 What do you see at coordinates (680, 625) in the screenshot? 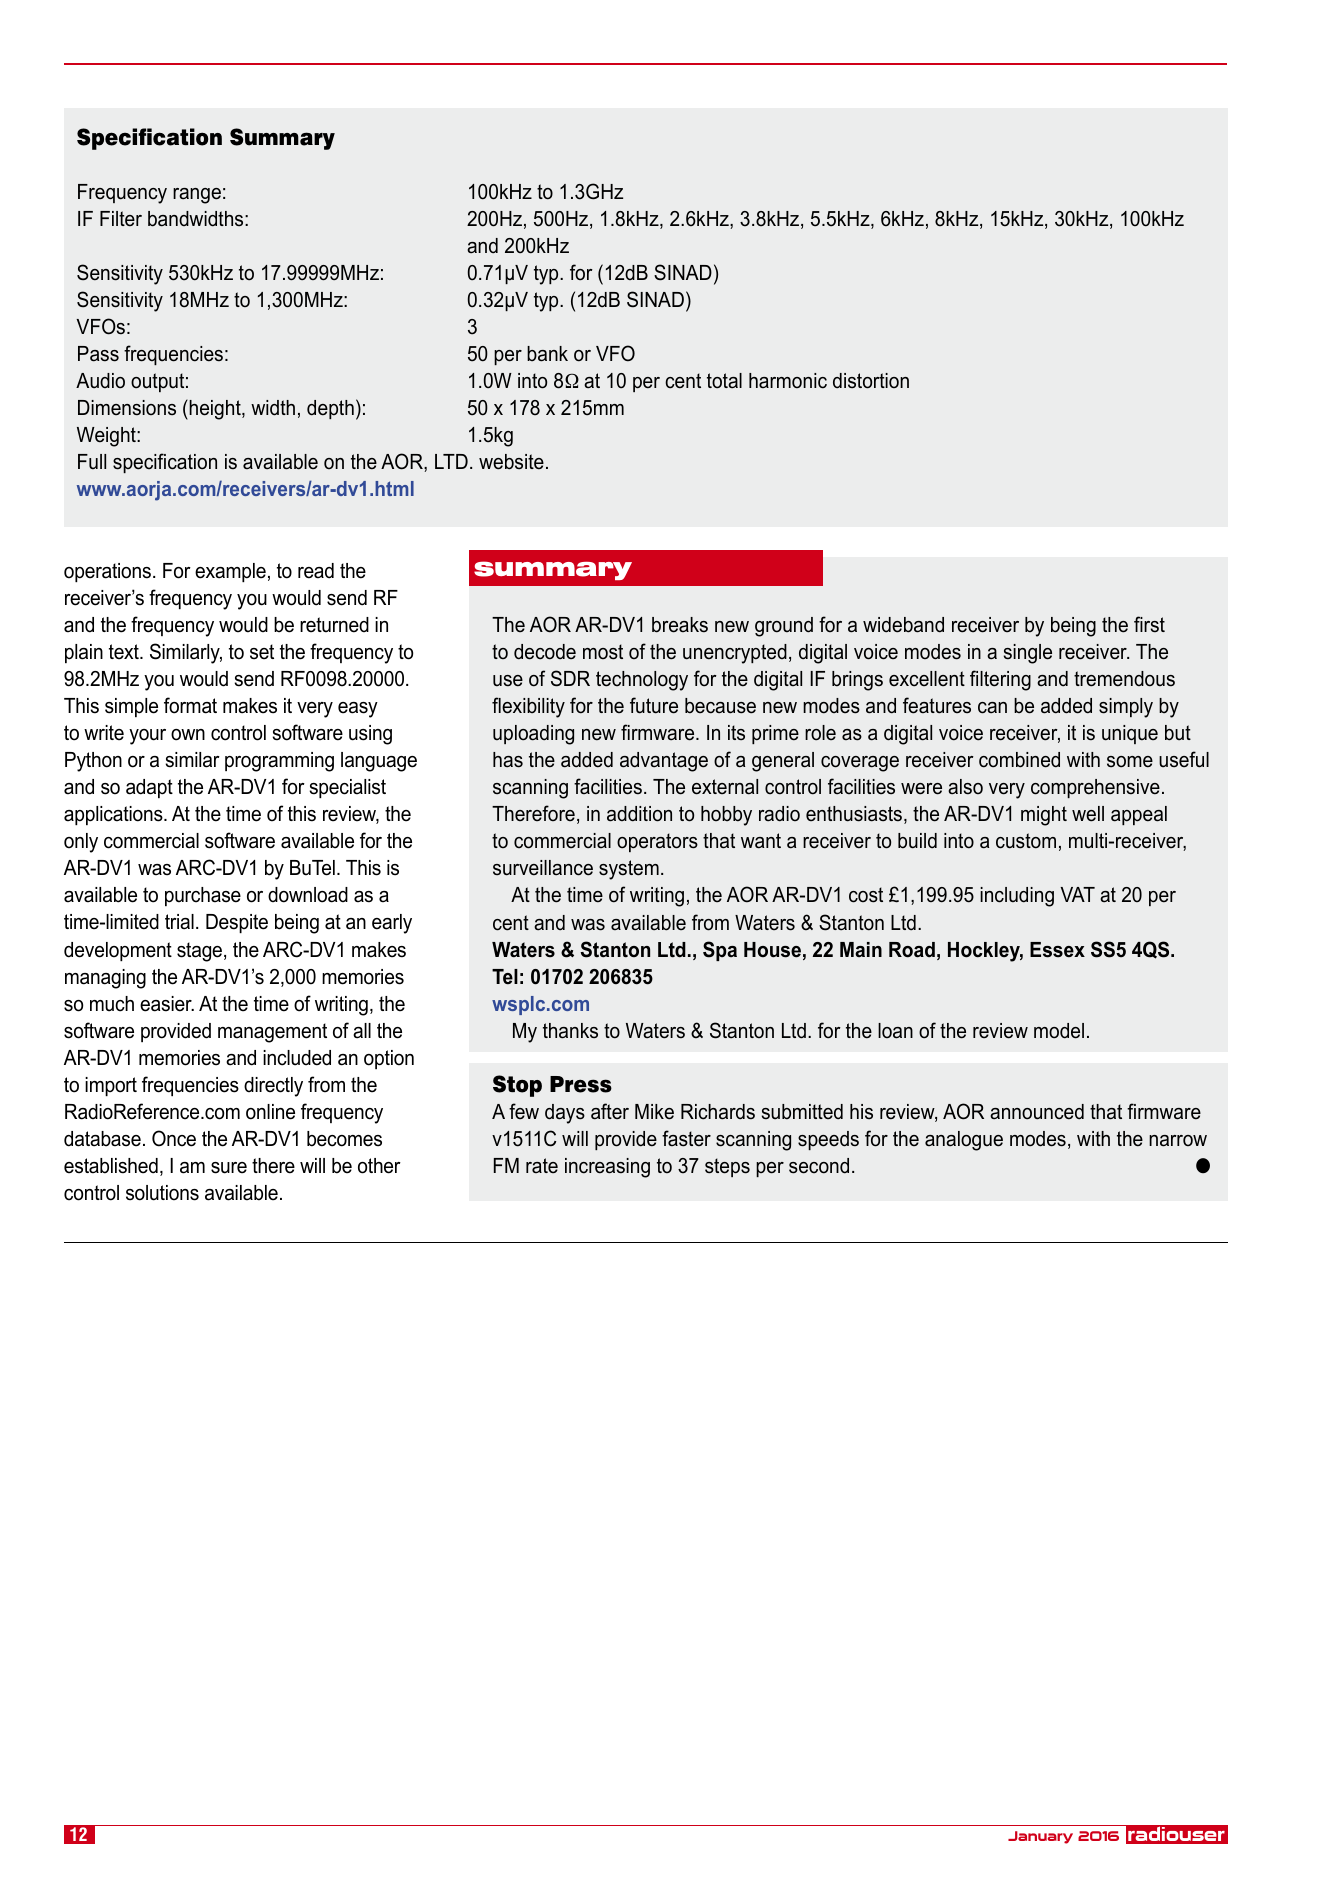
I see `breaks` at bounding box center [680, 625].
